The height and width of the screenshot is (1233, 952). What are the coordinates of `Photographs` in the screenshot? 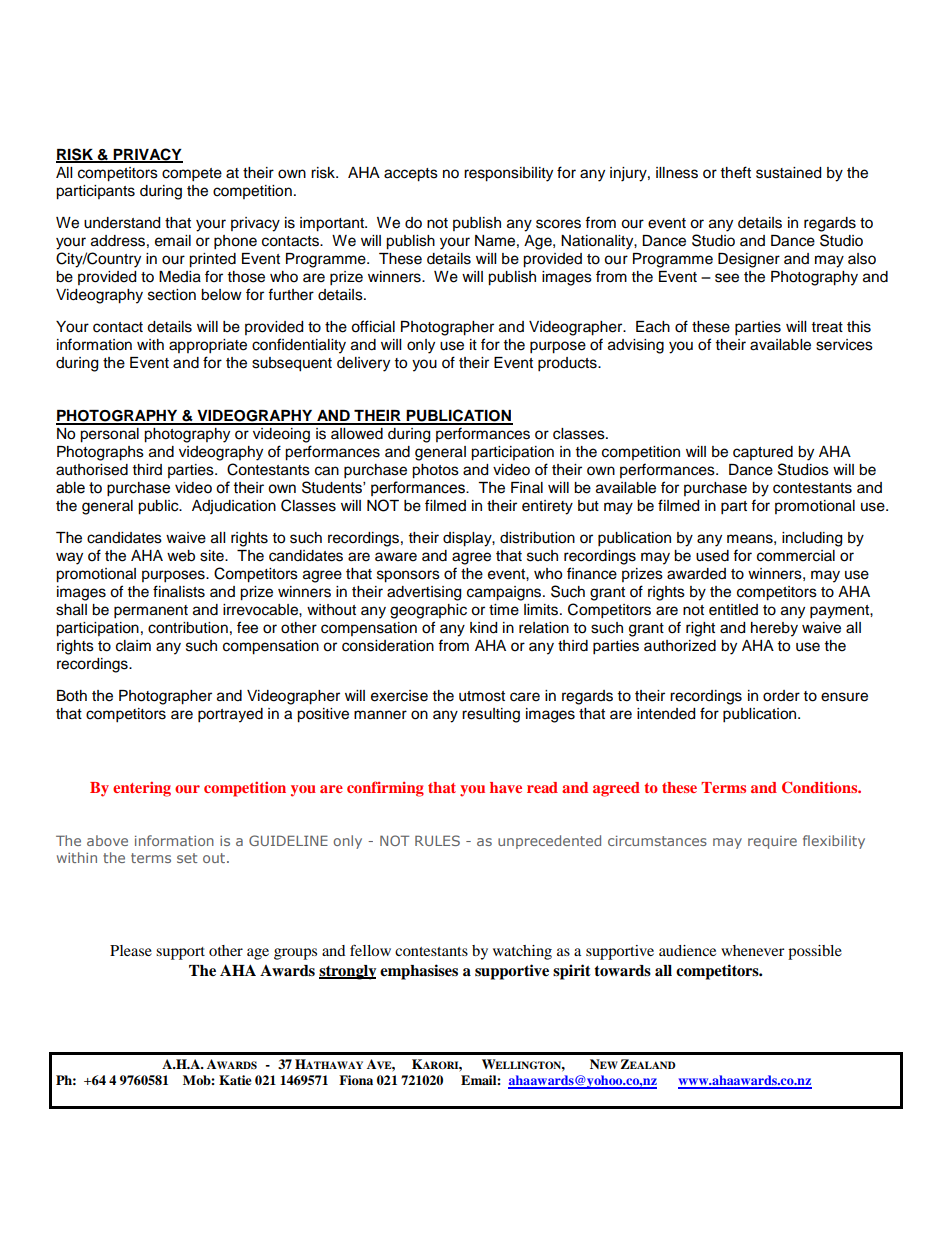 It's located at (100, 453).
